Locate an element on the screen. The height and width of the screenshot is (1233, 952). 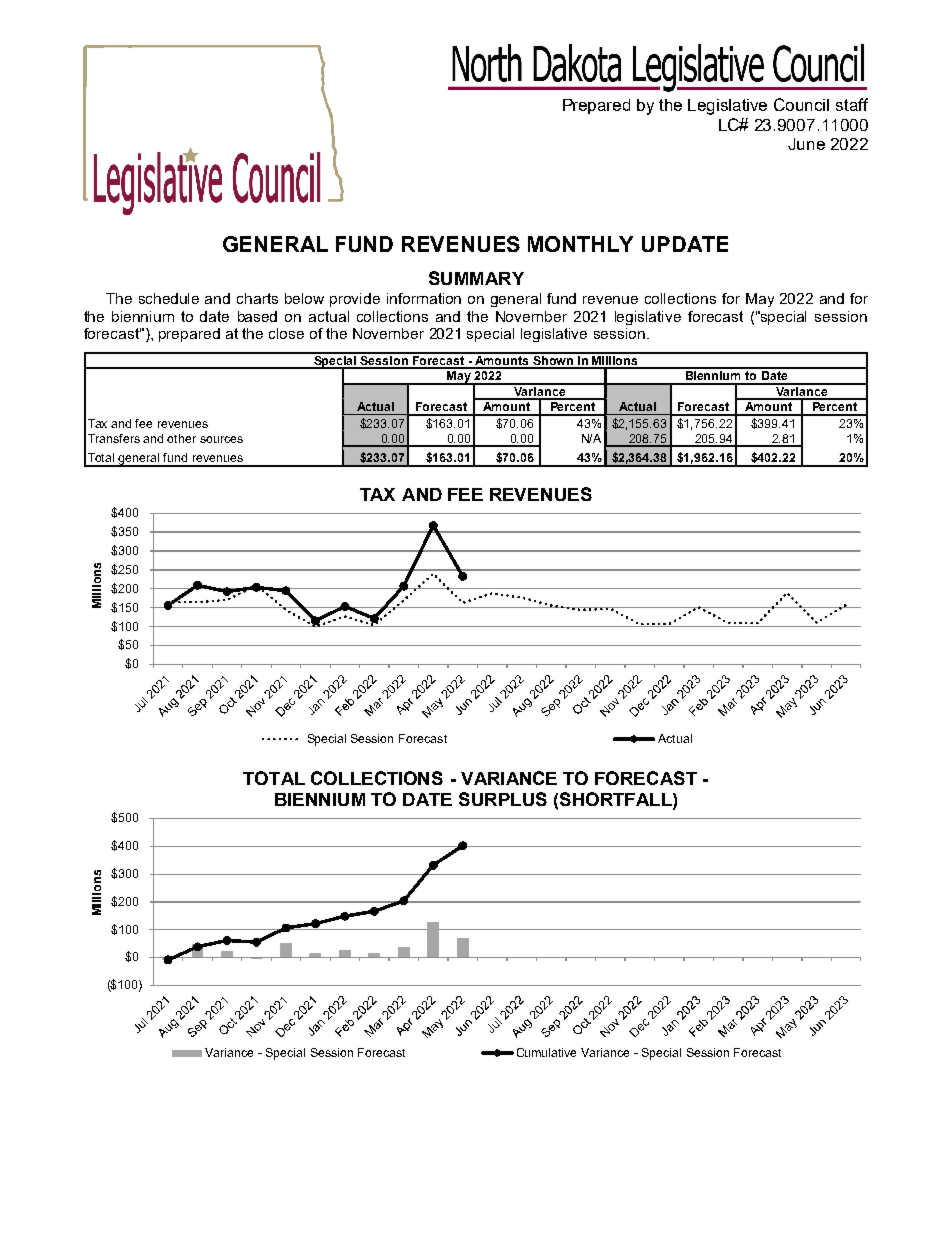
SURPLUS is located at coordinates (503, 799).
